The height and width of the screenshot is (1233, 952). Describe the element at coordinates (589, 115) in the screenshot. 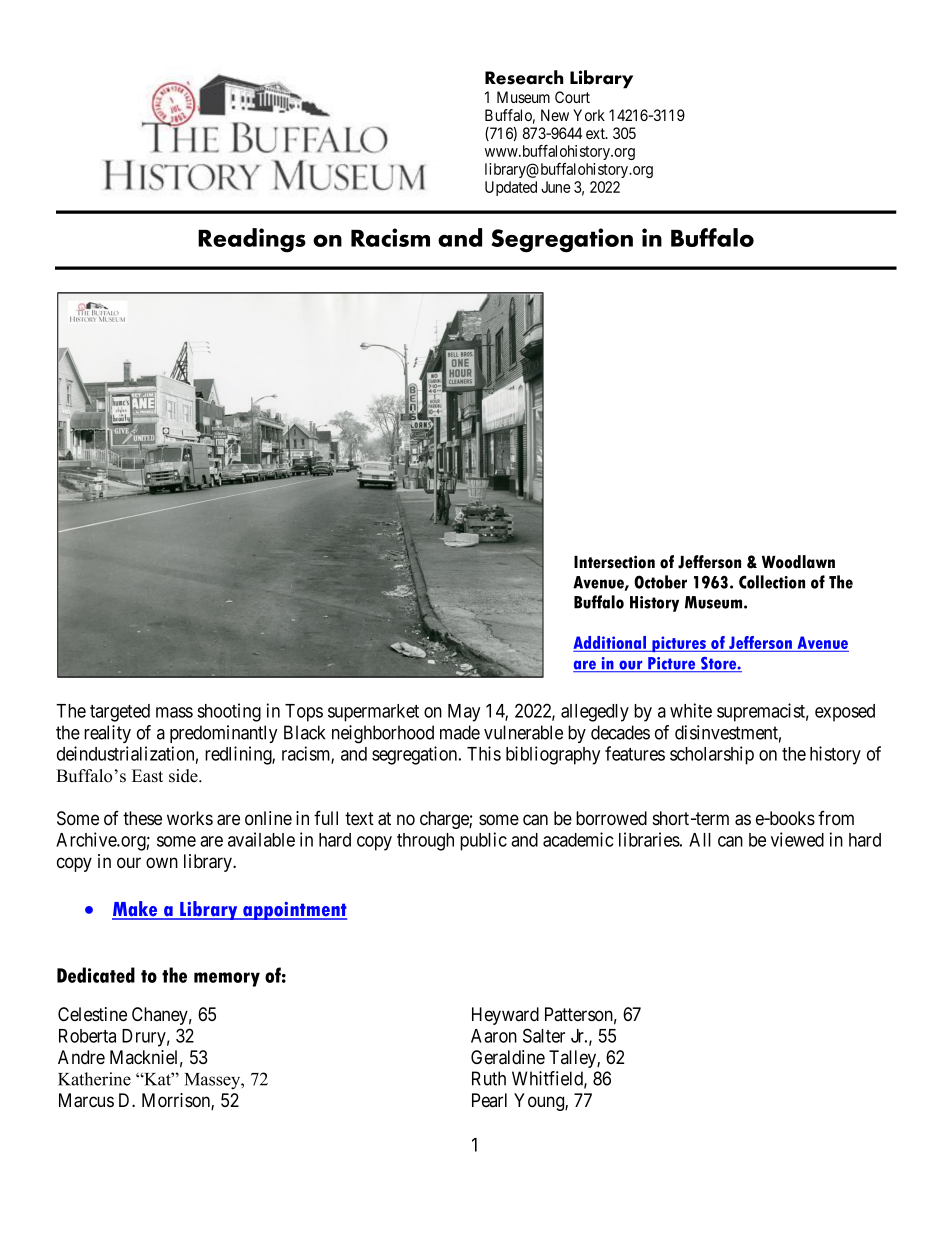

I see `York` at that location.
